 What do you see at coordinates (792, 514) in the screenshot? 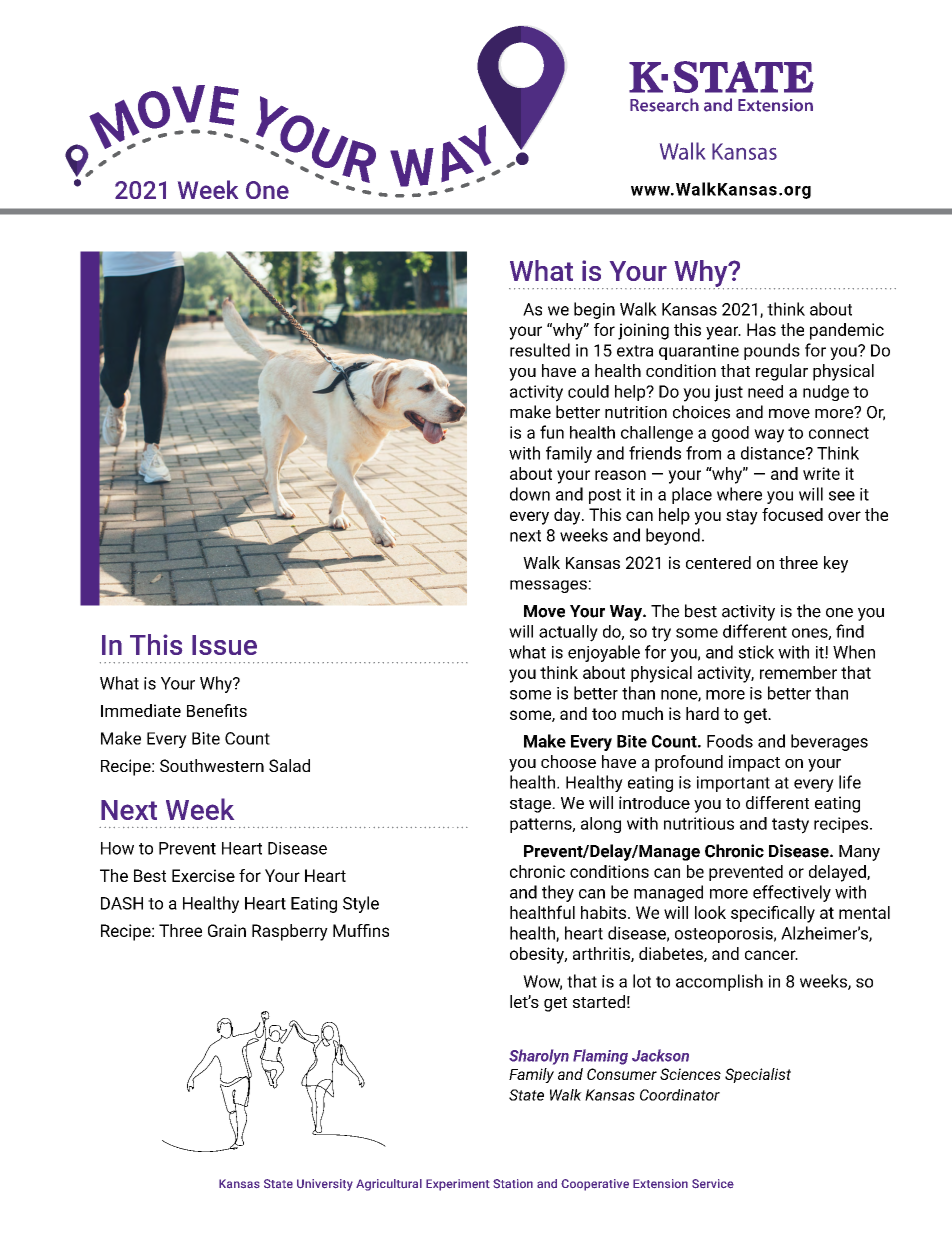
I see `focused` at bounding box center [792, 514].
